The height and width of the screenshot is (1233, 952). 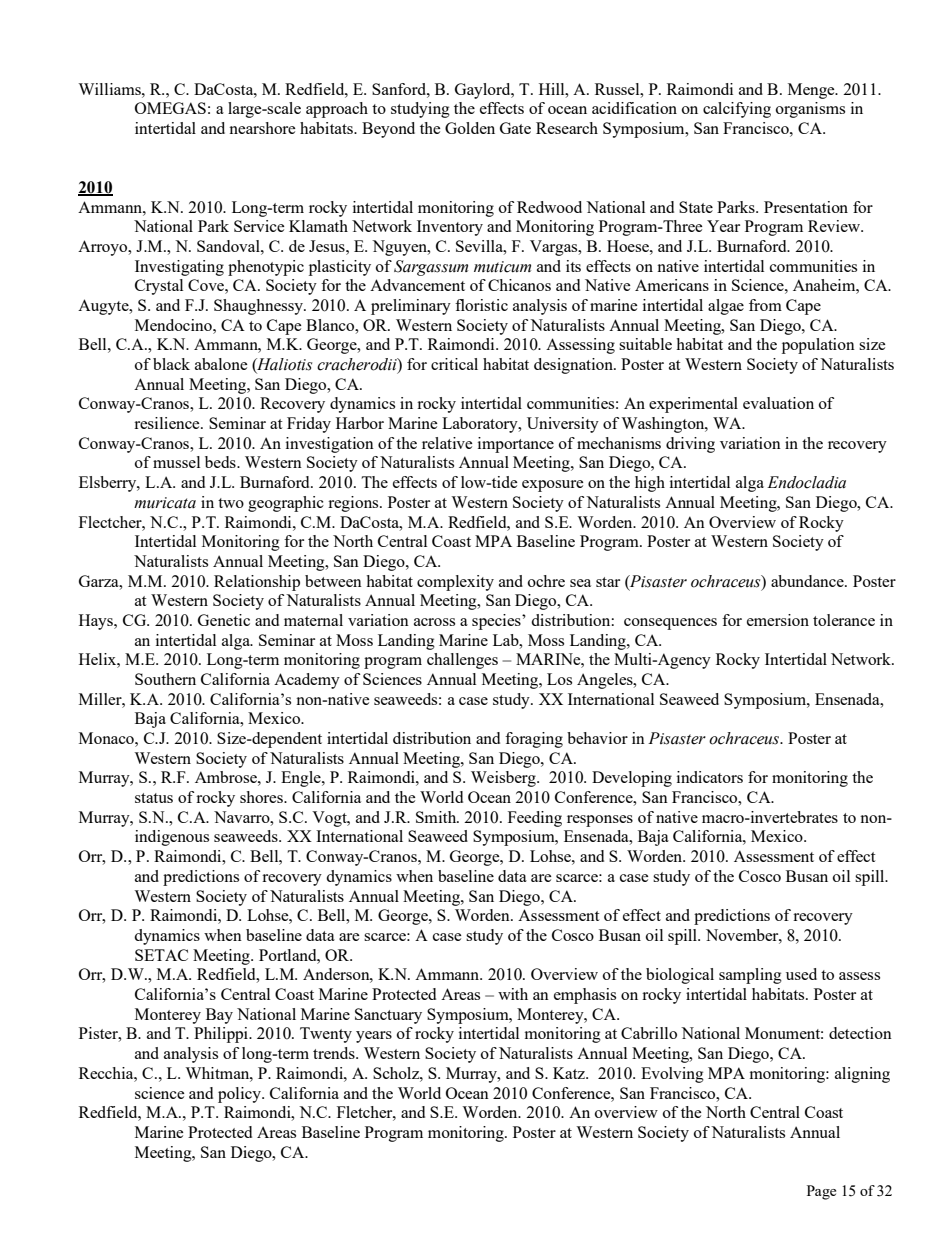 I want to click on Page, so click(x=821, y=1192).
